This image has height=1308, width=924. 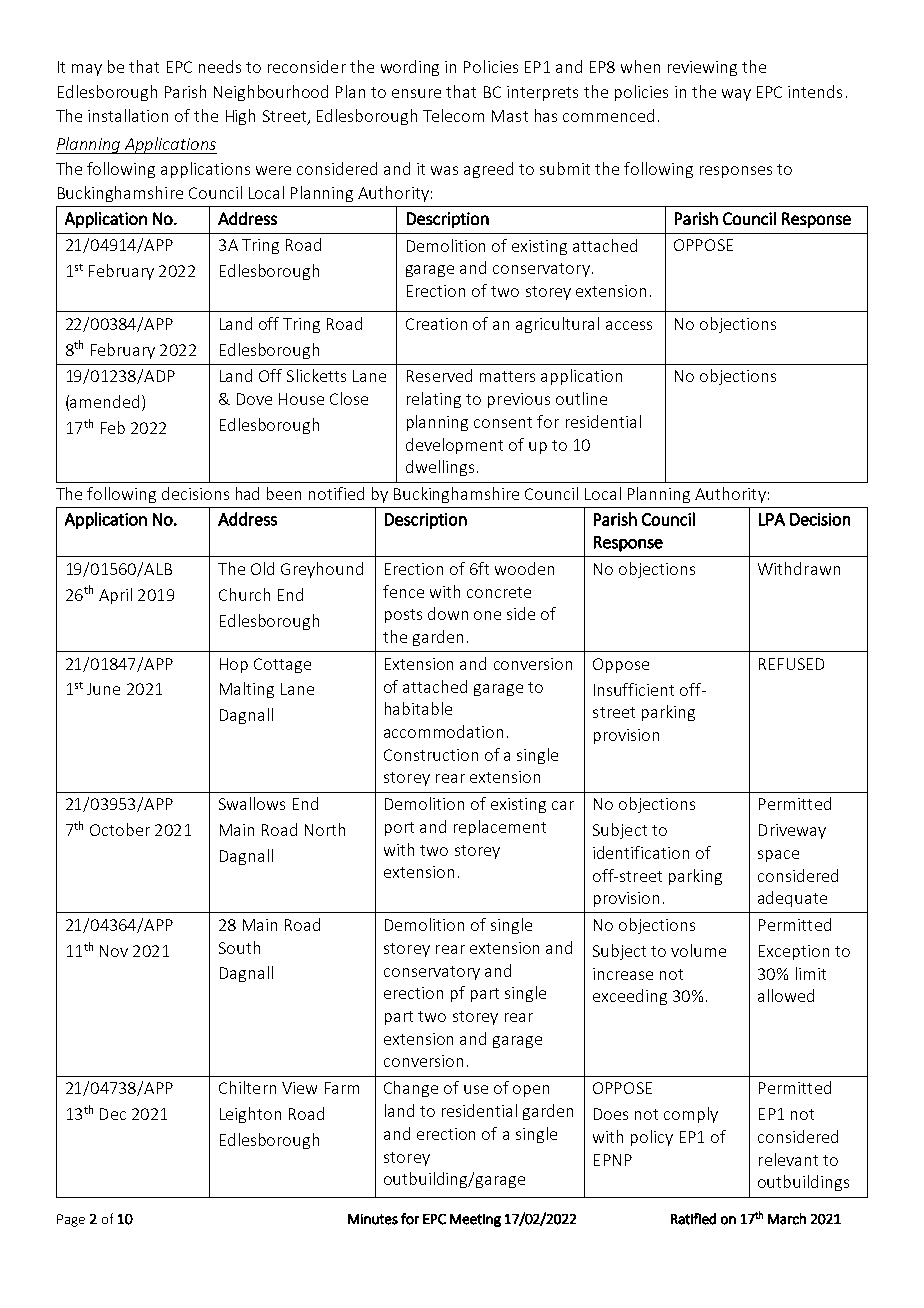 What do you see at coordinates (778, 856) in the image?
I see `space` at bounding box center [778, 856].
